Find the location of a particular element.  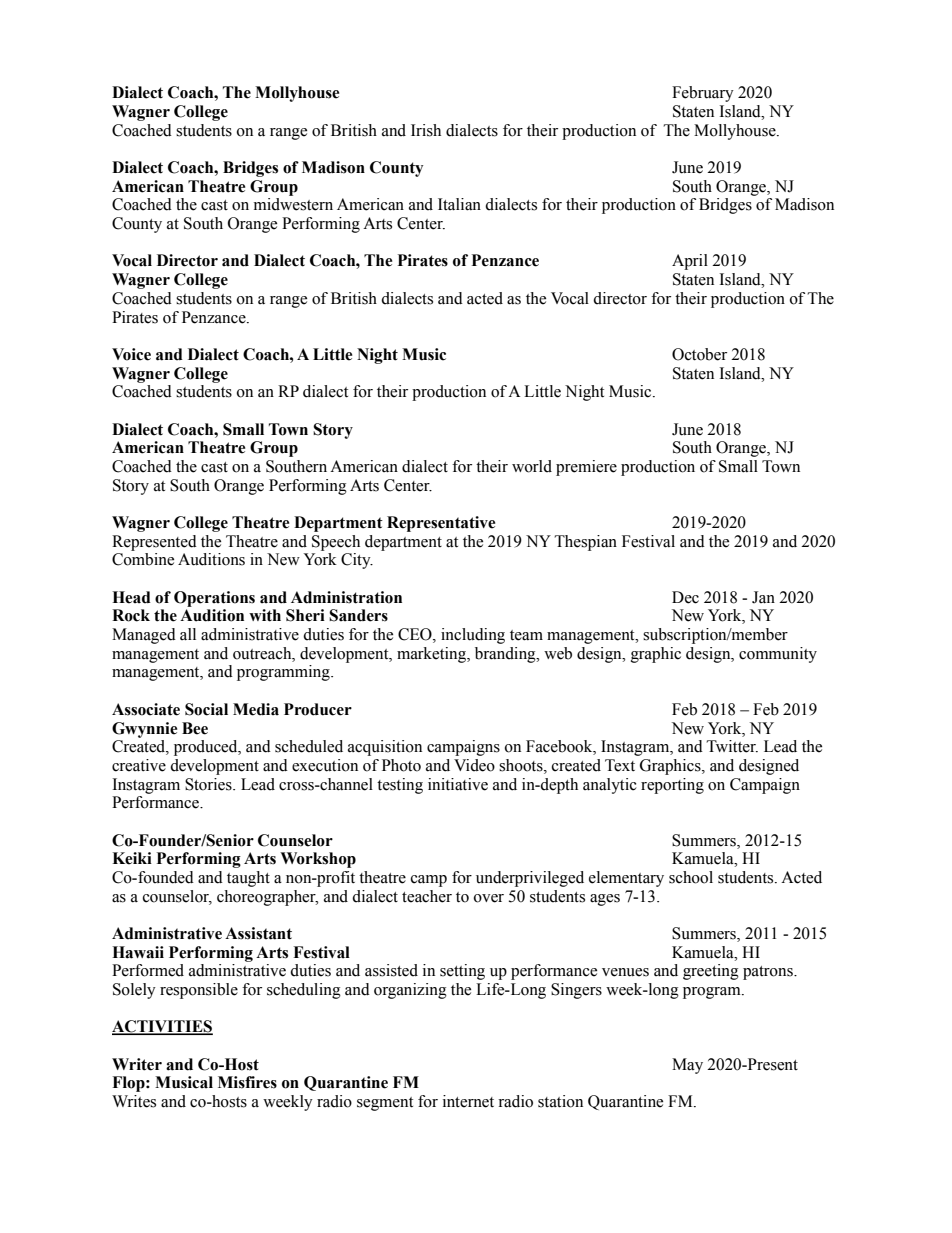

Irish is located at coordinates (426, 130).
